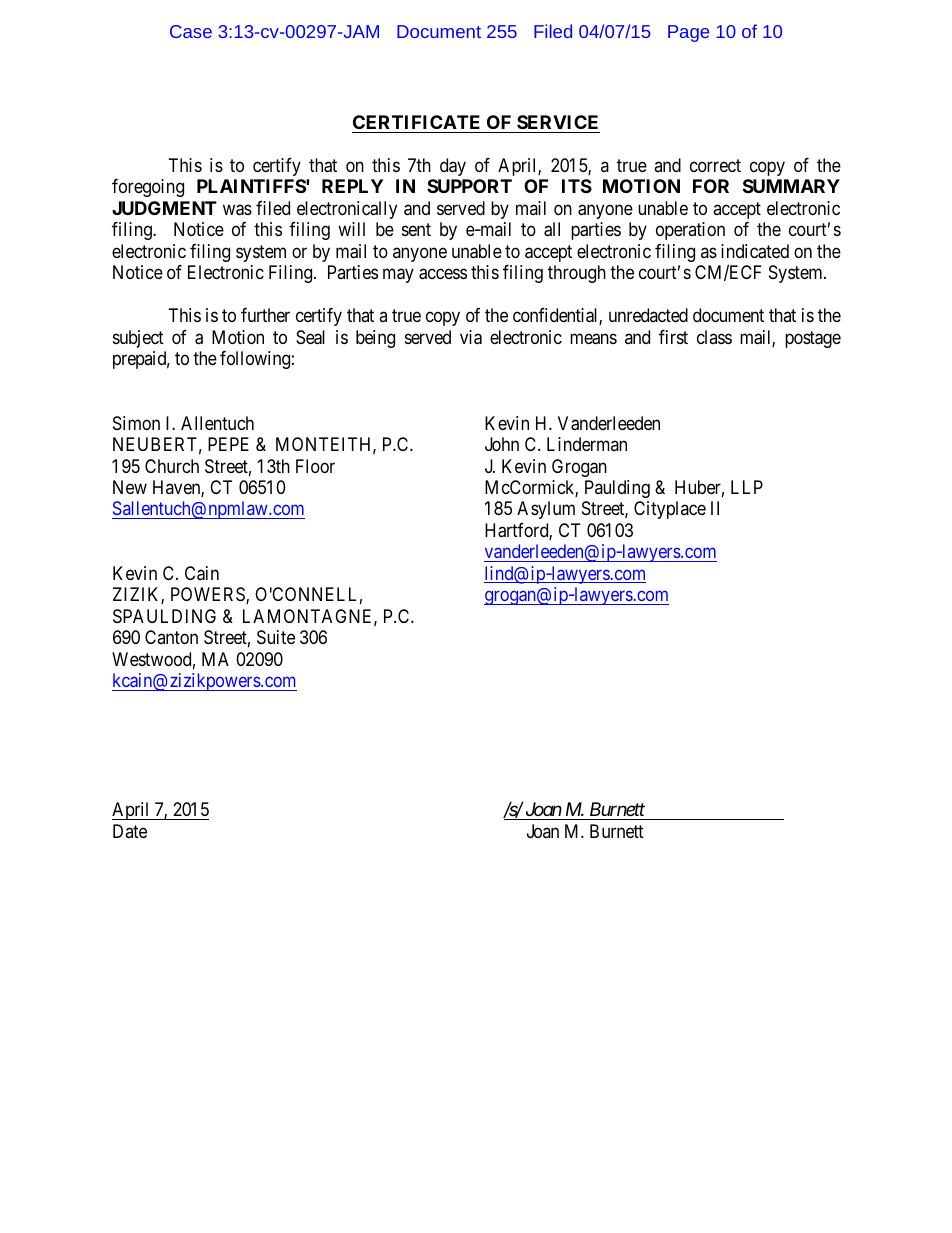  I want to click on CERTIFICATE, so click(416, 122).
